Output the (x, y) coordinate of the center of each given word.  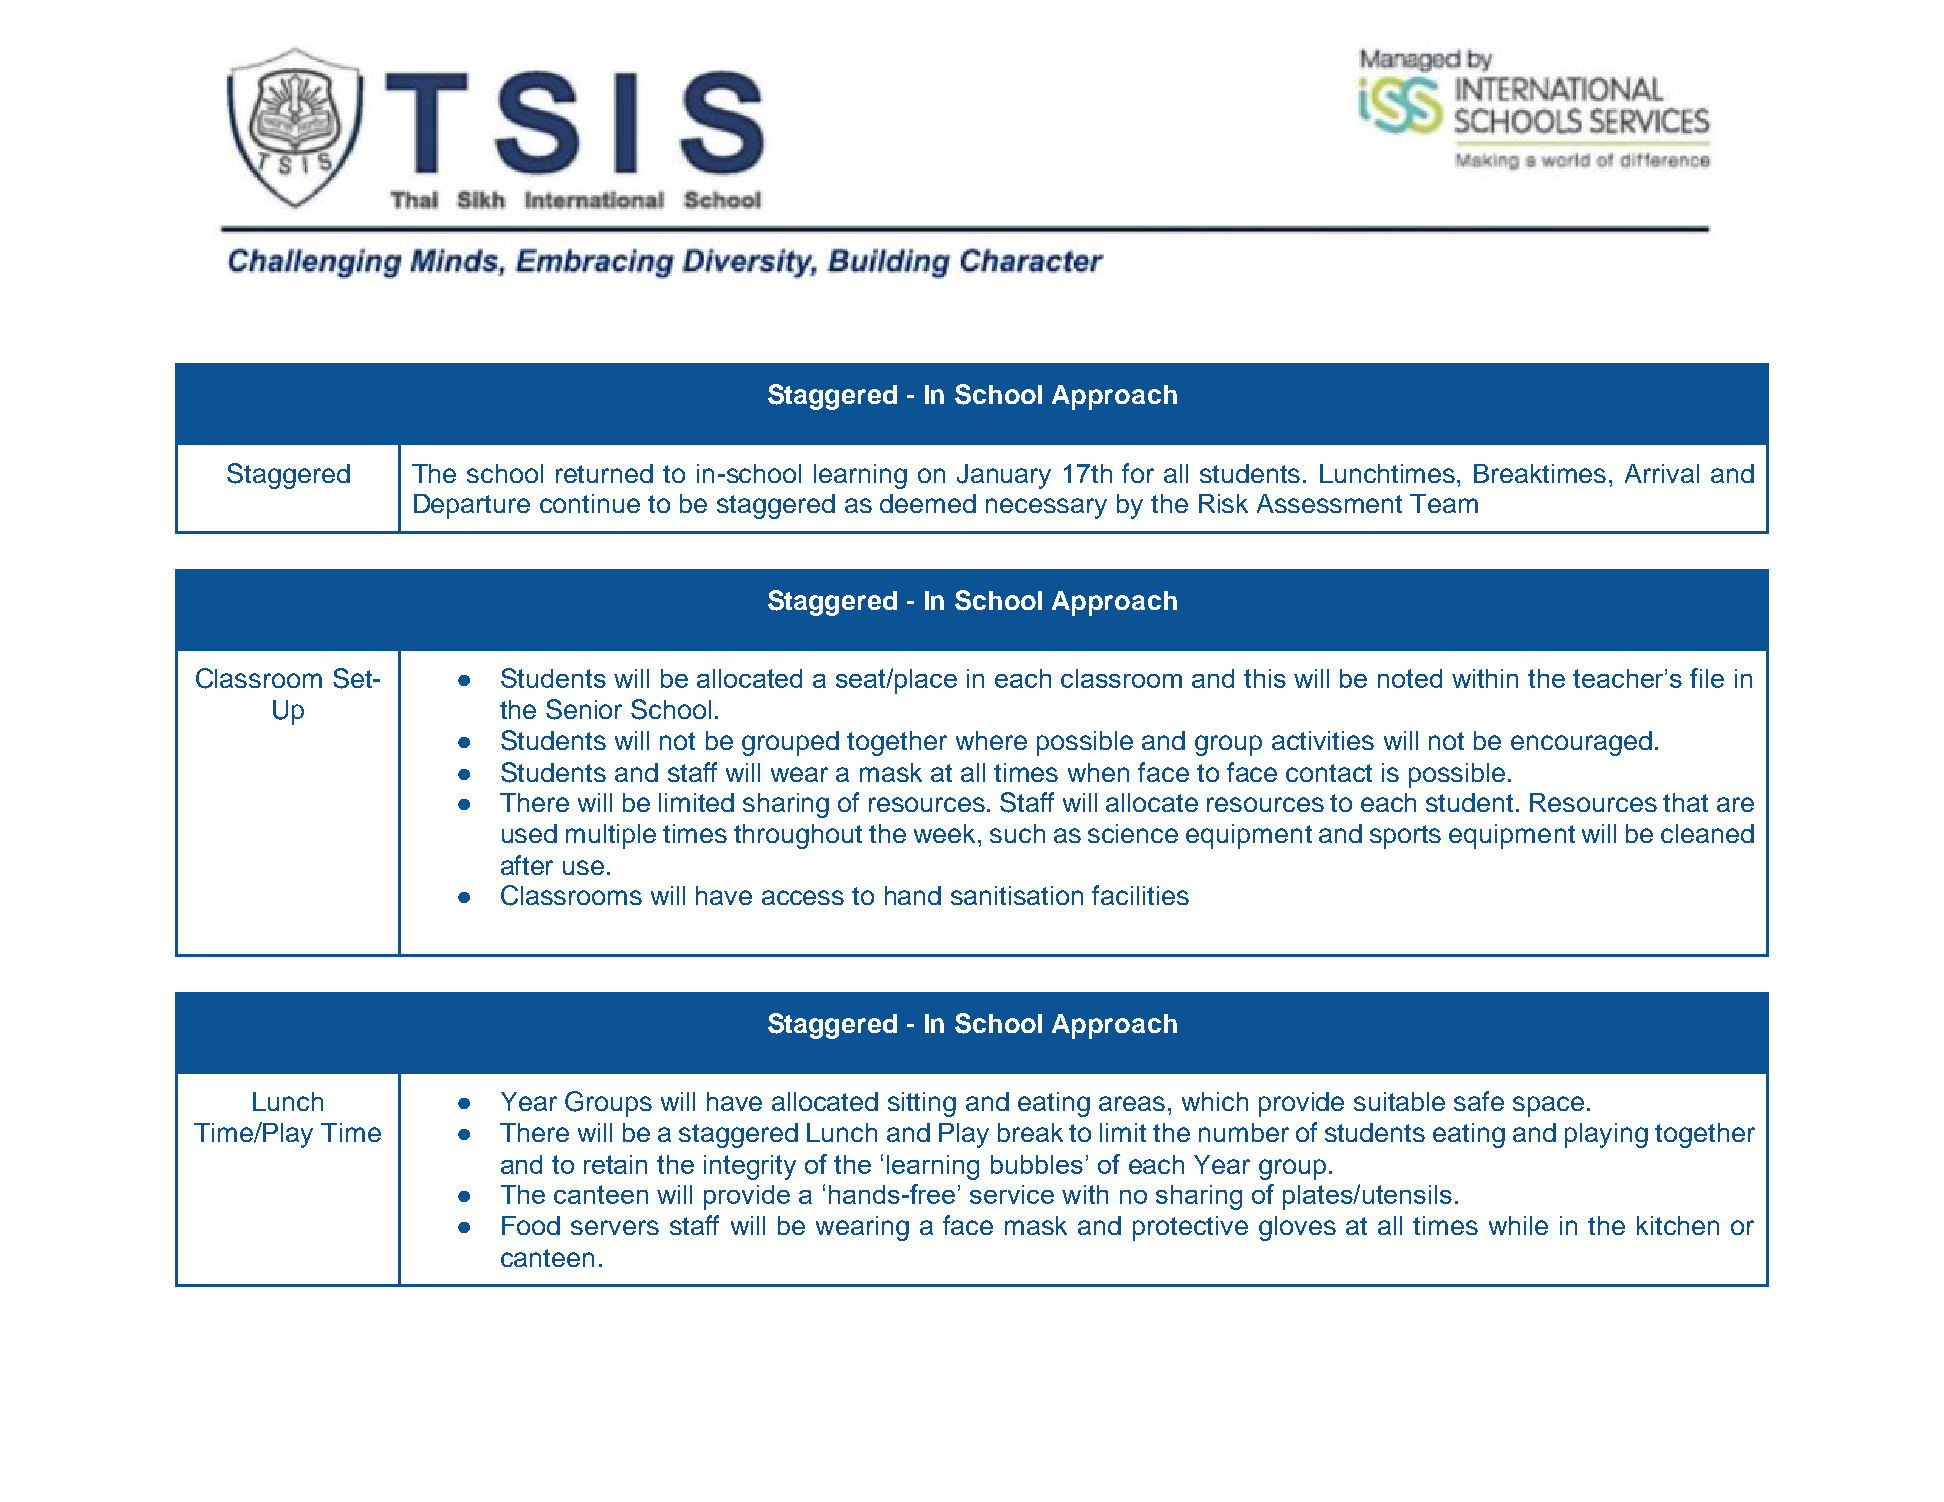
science (1133, 833)
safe (1479, 1101)
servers (615, 1227)
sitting (922, 1104)
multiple (611, 836)
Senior (584, 709)
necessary (1046, 508)
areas (1132, 1103)
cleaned (1707, 833)
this (1265, 678)
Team (1444, 503)
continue (590, 503)
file (1707, 678)
